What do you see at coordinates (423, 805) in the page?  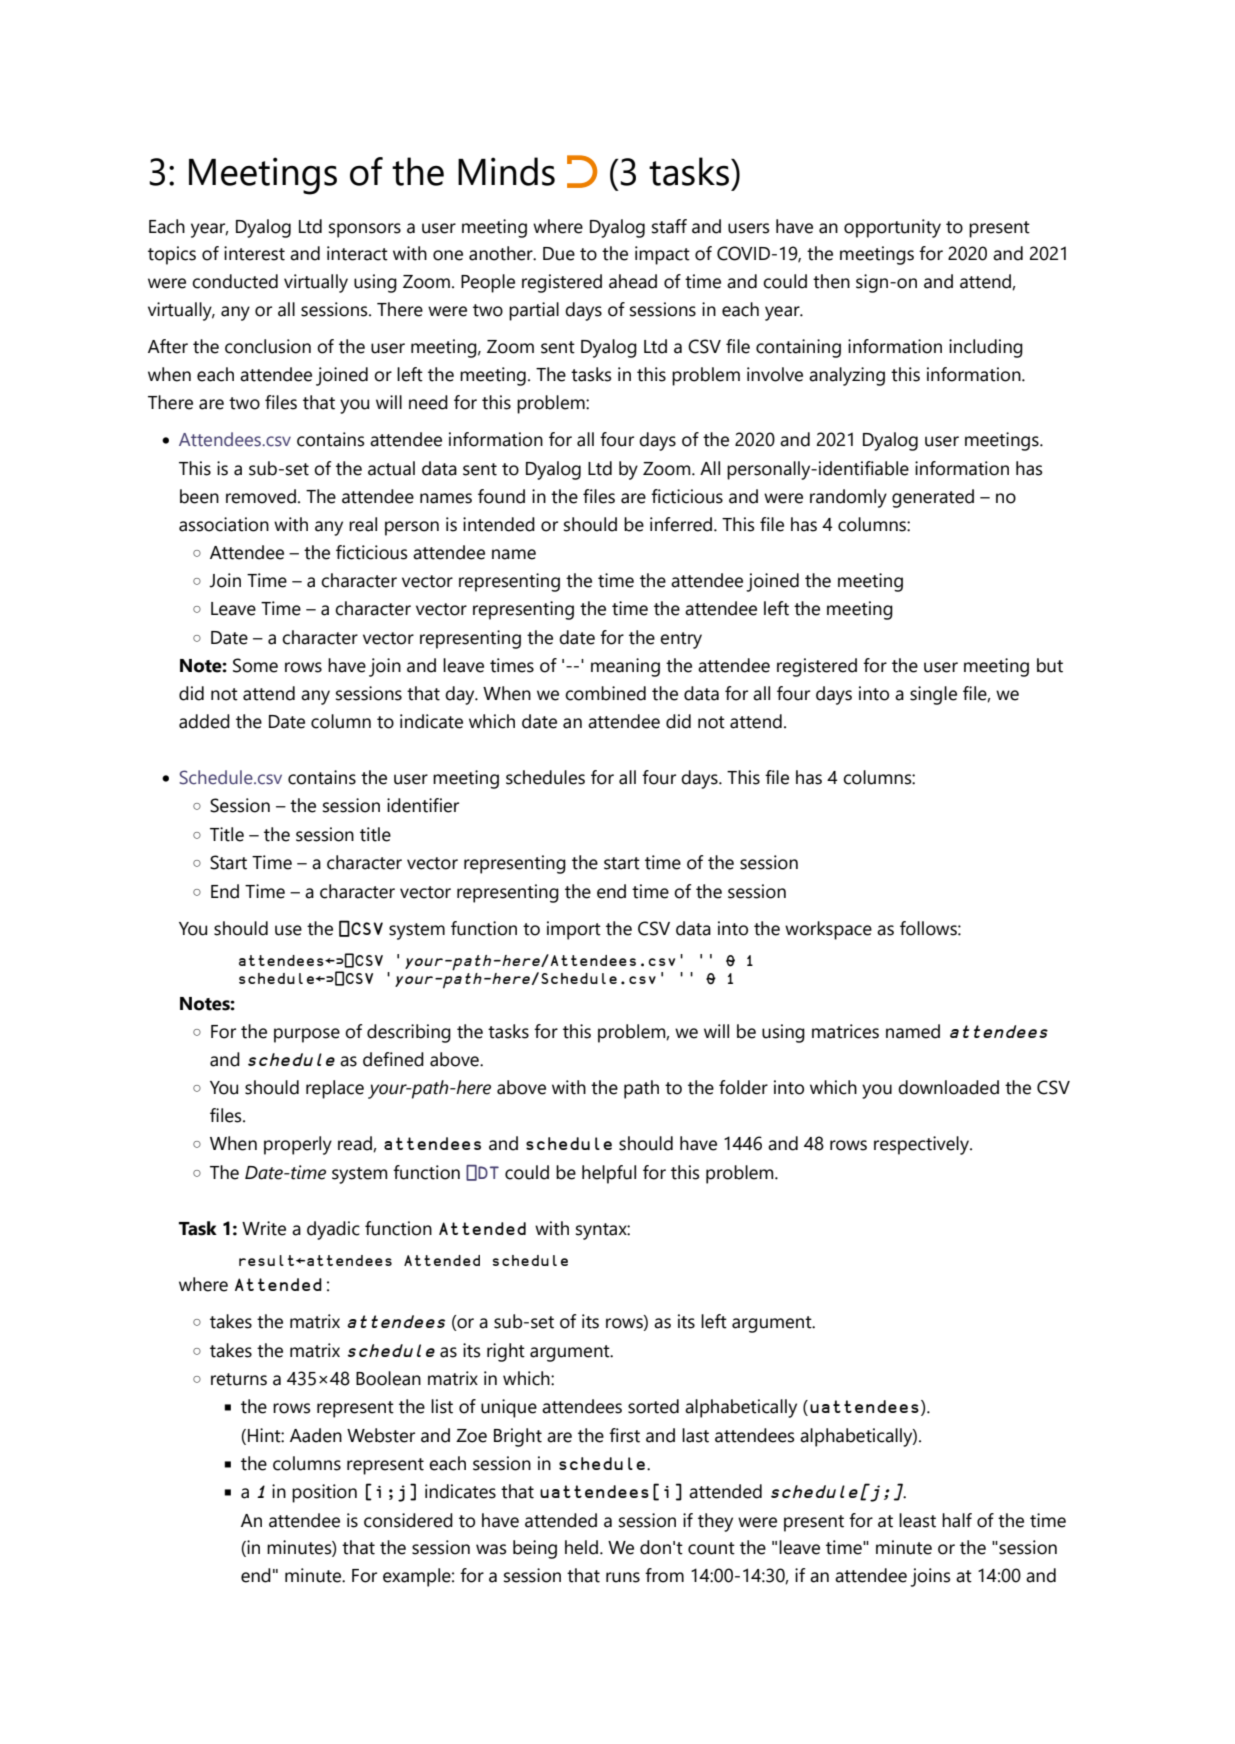 I see `identifier` at bounding box center [423, 805].
